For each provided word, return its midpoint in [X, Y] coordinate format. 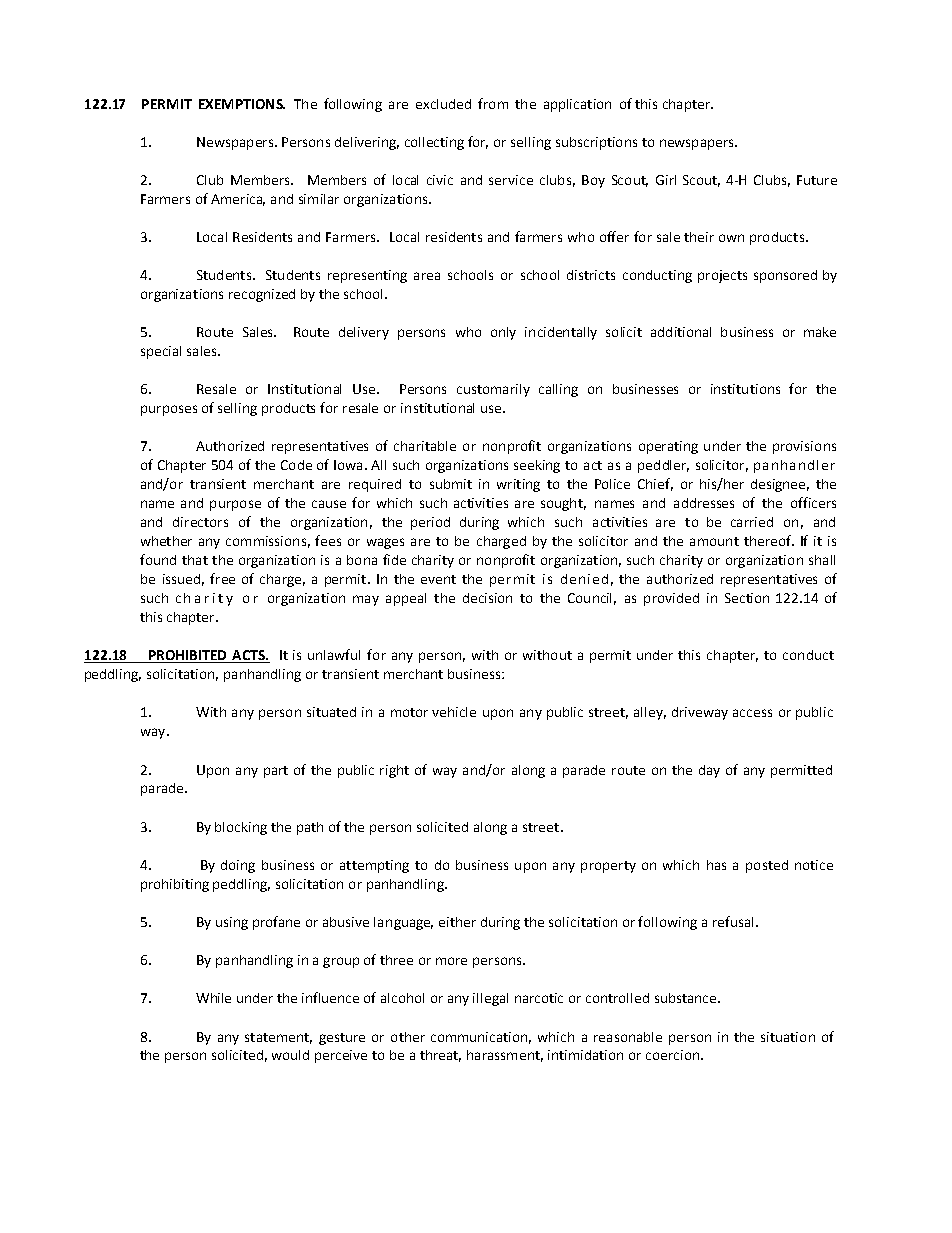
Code [296, 465]
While [213, 998]
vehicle [454, 712]
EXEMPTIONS [242, 104]
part [276, 772]
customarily [493, 390]
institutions [745, 389]
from [493, 103]
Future [817, 180]
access [752, 713]
